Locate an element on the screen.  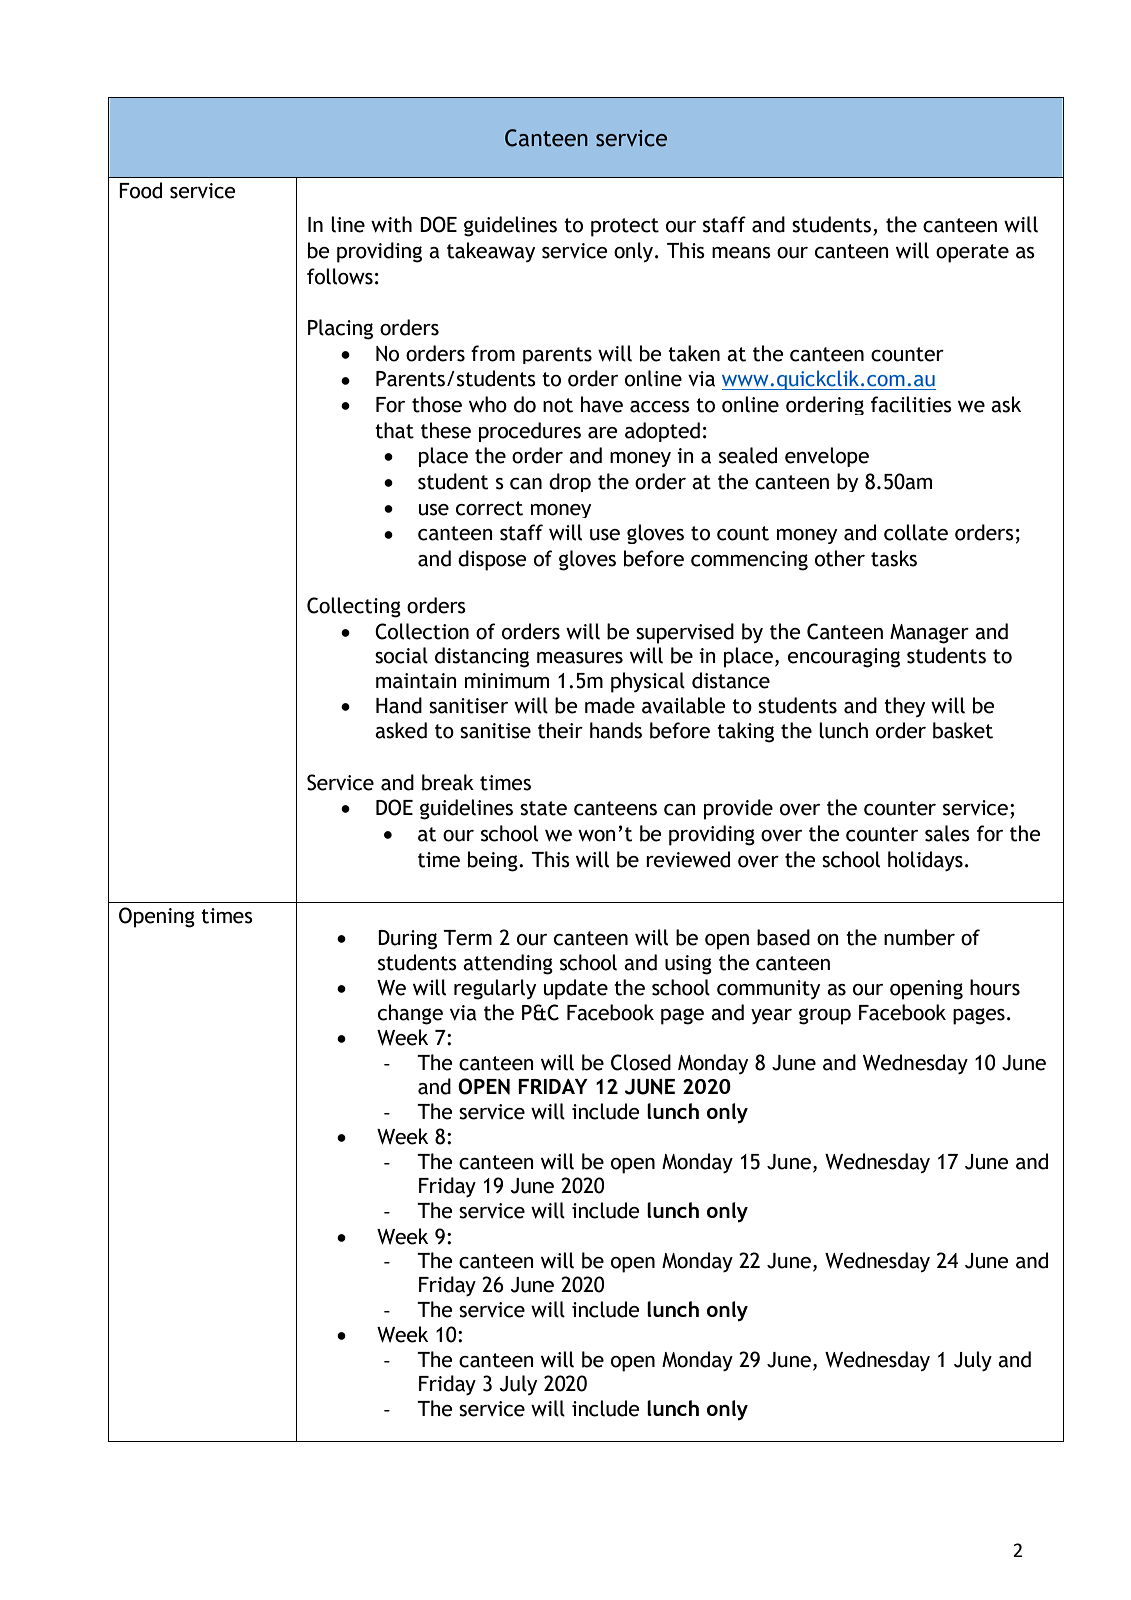
asked is located at coordinates (401, 730).
